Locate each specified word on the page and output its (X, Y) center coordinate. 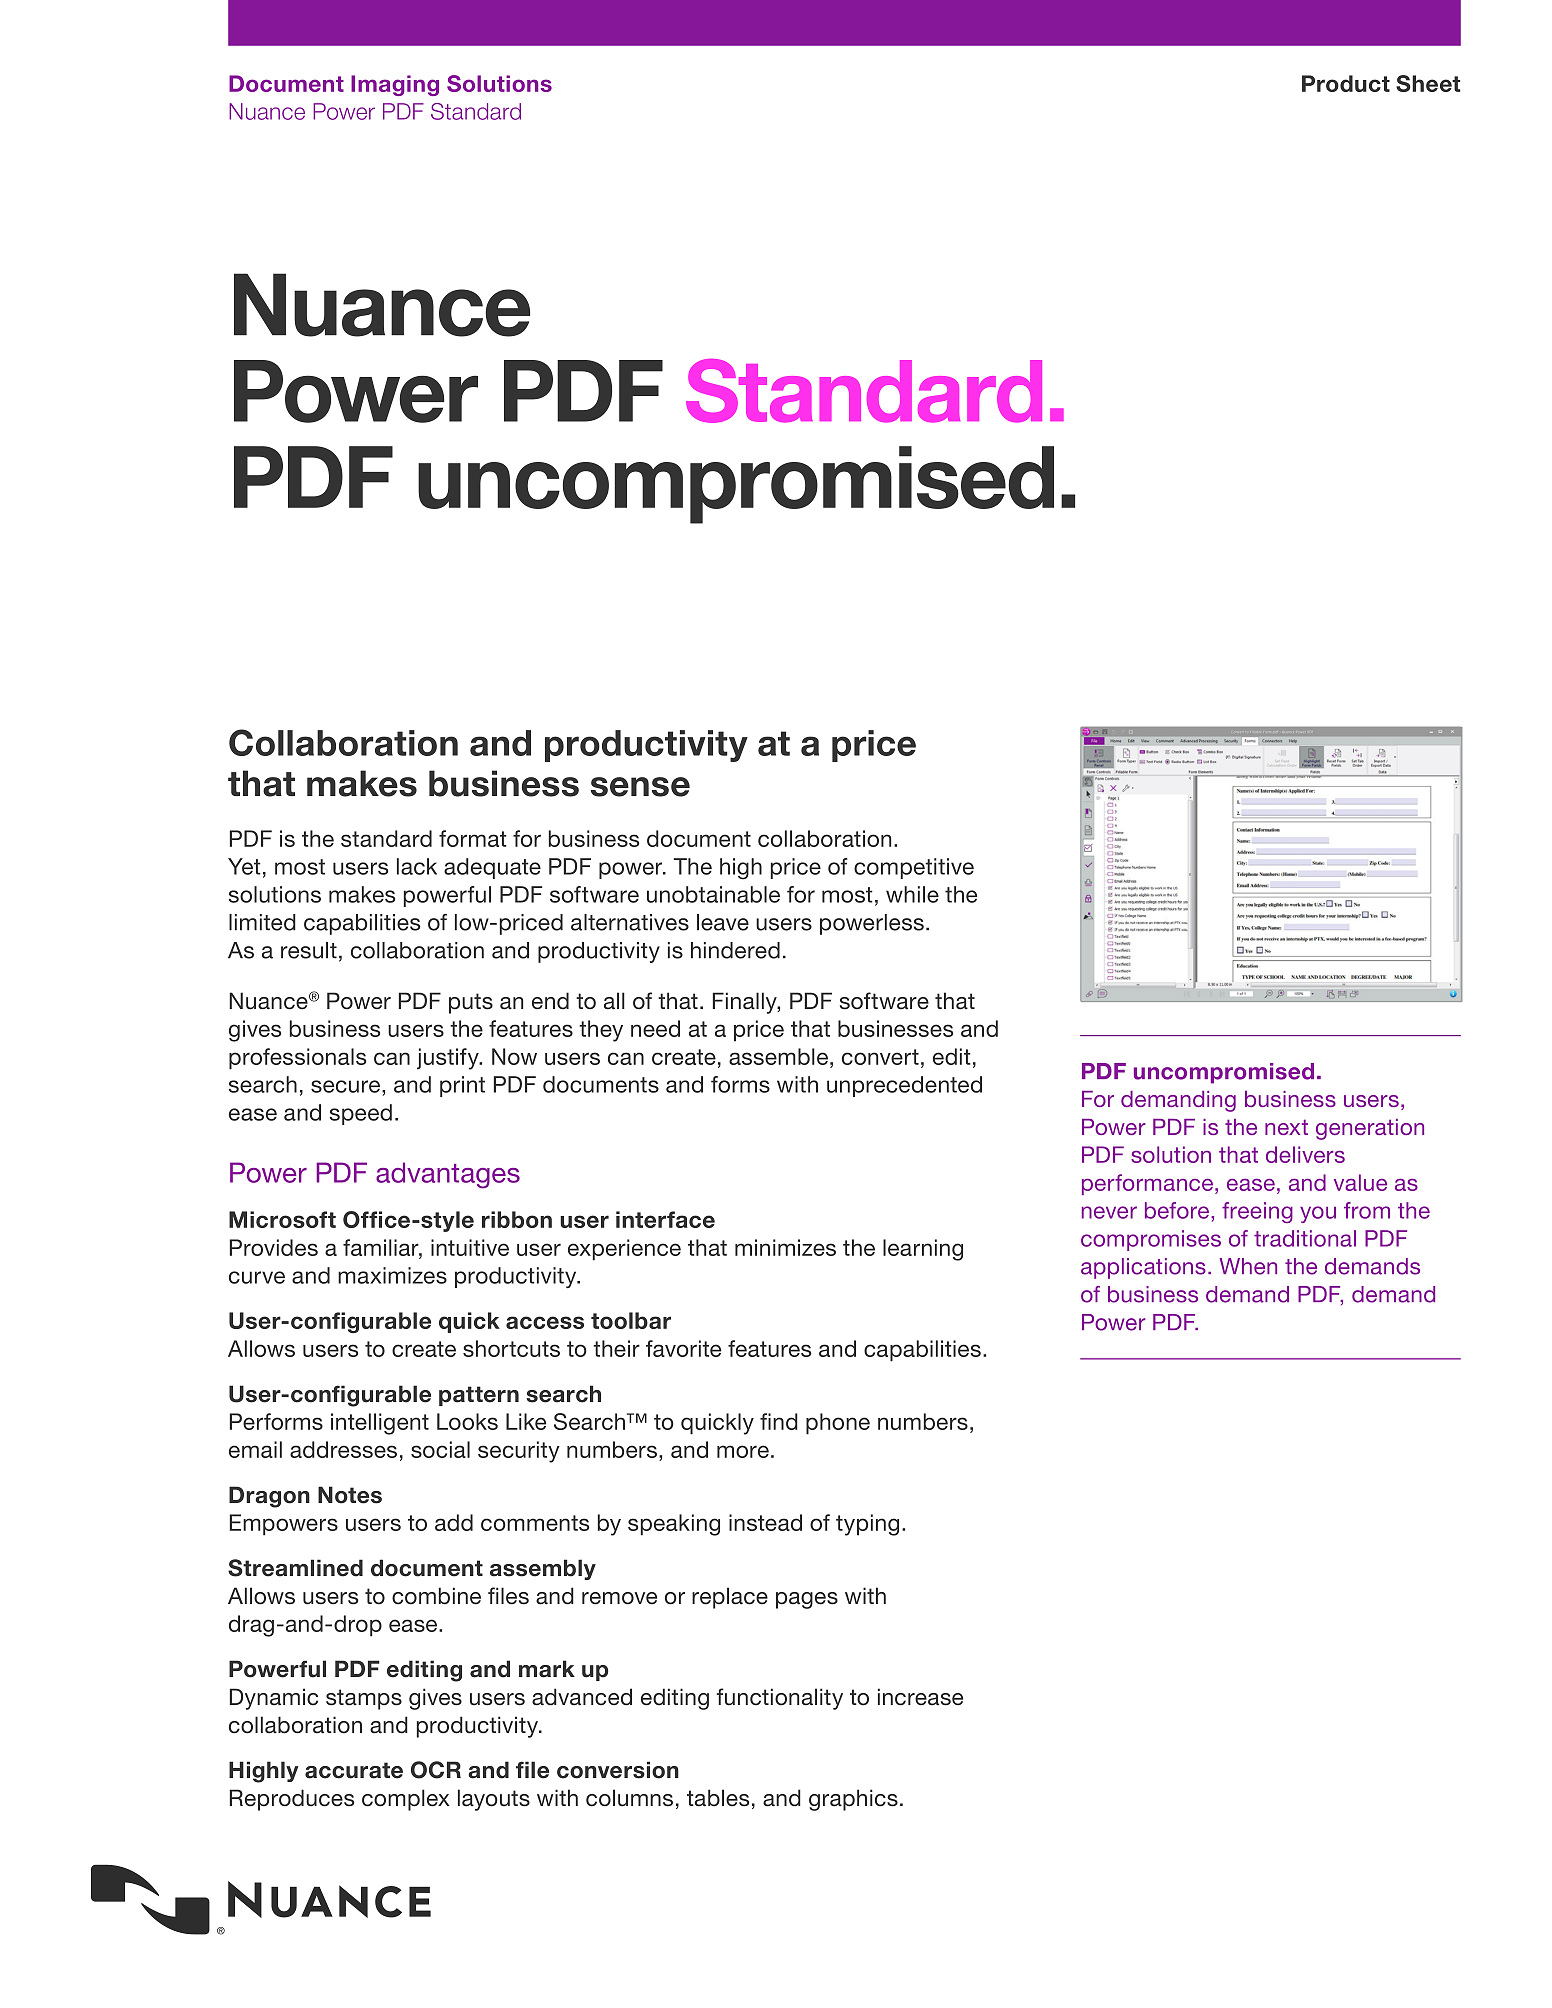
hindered (735, 950)
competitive (914, 868)
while (912, 894)
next (1286, 1127)
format (473, 838)
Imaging (395, 85)
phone (838, 1424)
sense (640, 787)
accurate (354, 1770)
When (1248, 1266)
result (309, 950)
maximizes (392, 1275)
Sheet (1428, 83)
